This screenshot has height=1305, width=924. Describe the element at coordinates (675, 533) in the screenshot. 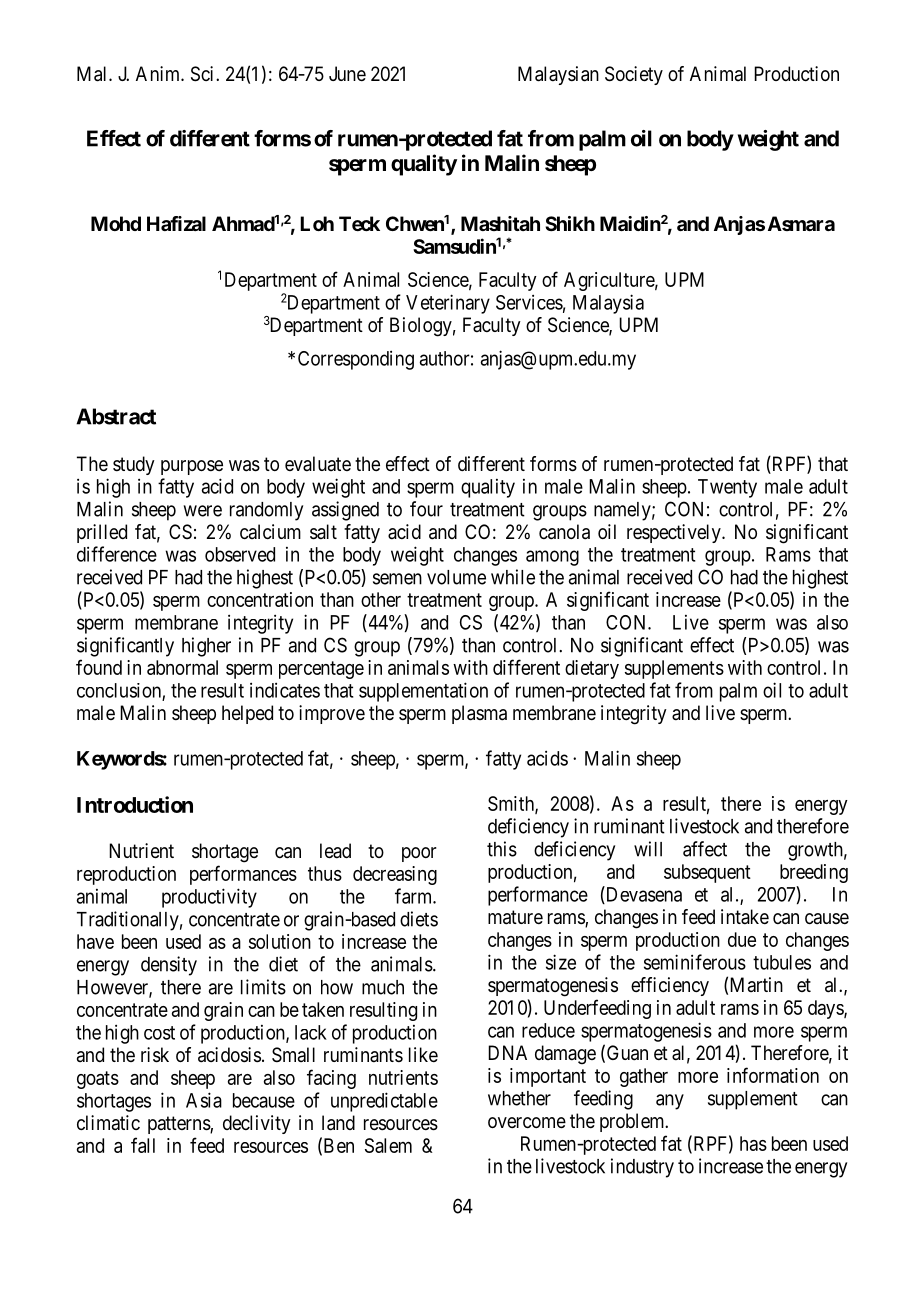

I see `respectively` at that location.
